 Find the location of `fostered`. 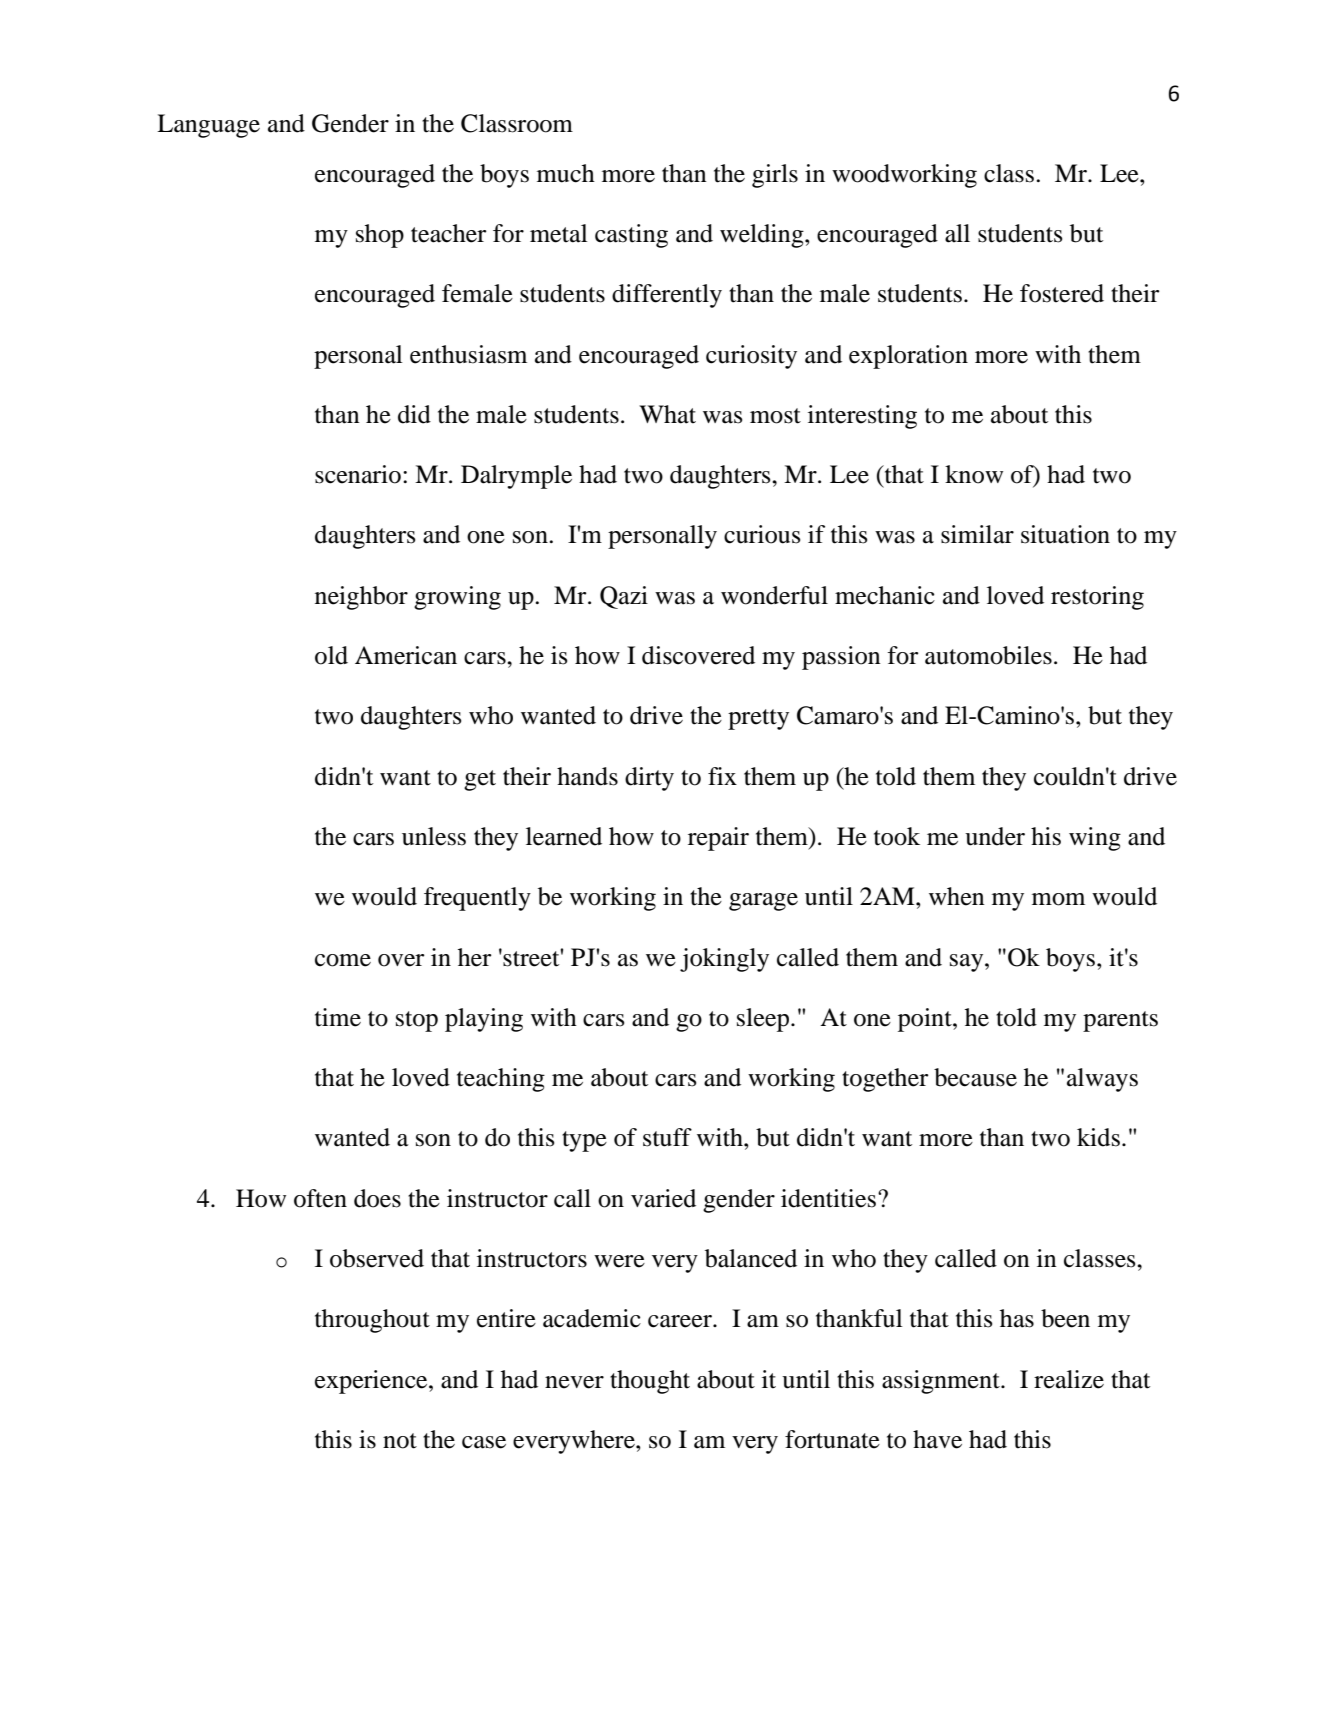

fostered is located at coordinates (1062, 293).
